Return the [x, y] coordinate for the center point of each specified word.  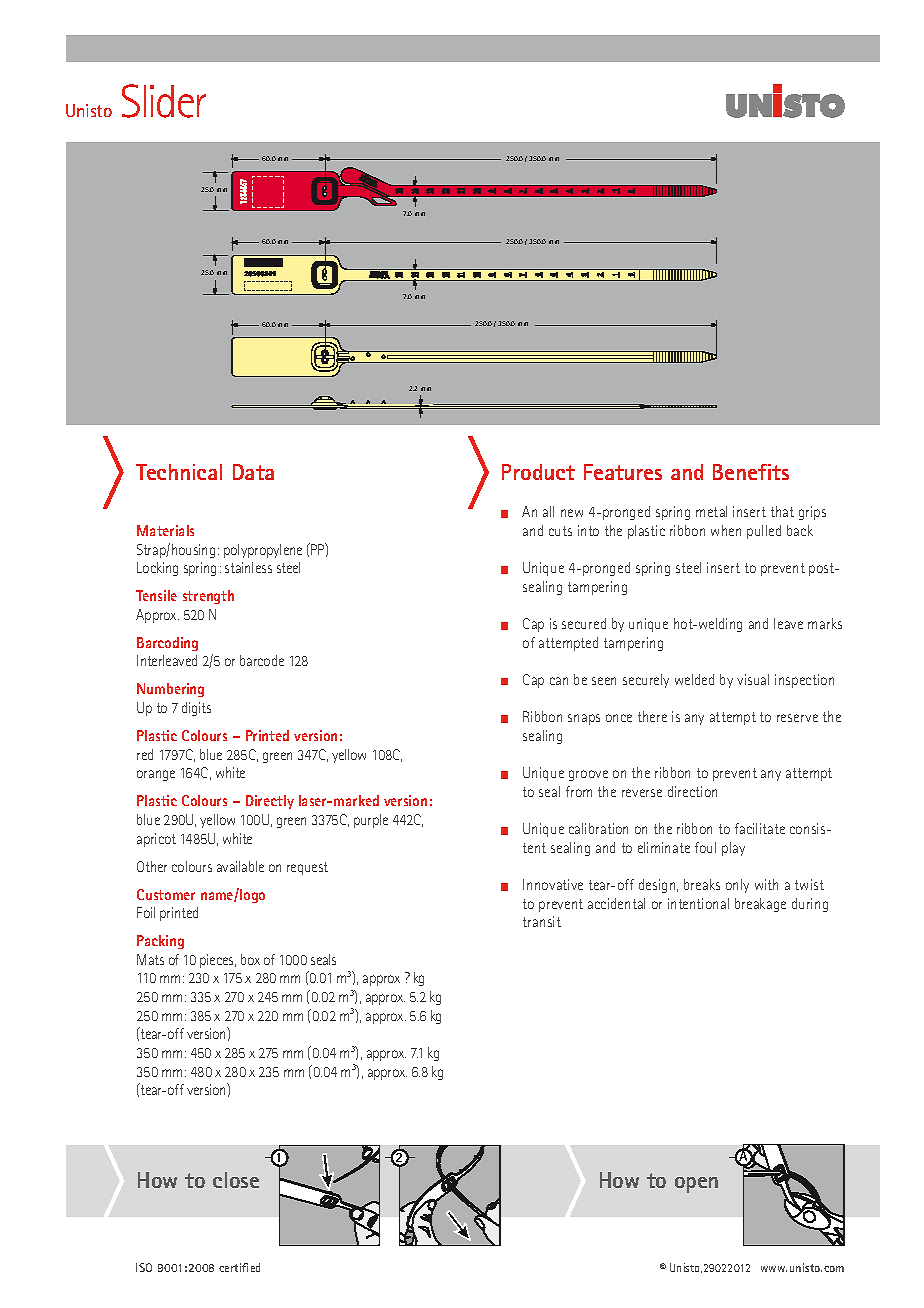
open [696, 1185]
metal [711, 511]
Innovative [553, 884]
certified [239, 1267]
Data [253, 472]
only [737, 886]
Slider [164, 101]
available [240, 866]
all [548, 511]
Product [538, 472]
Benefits [751, 472]
